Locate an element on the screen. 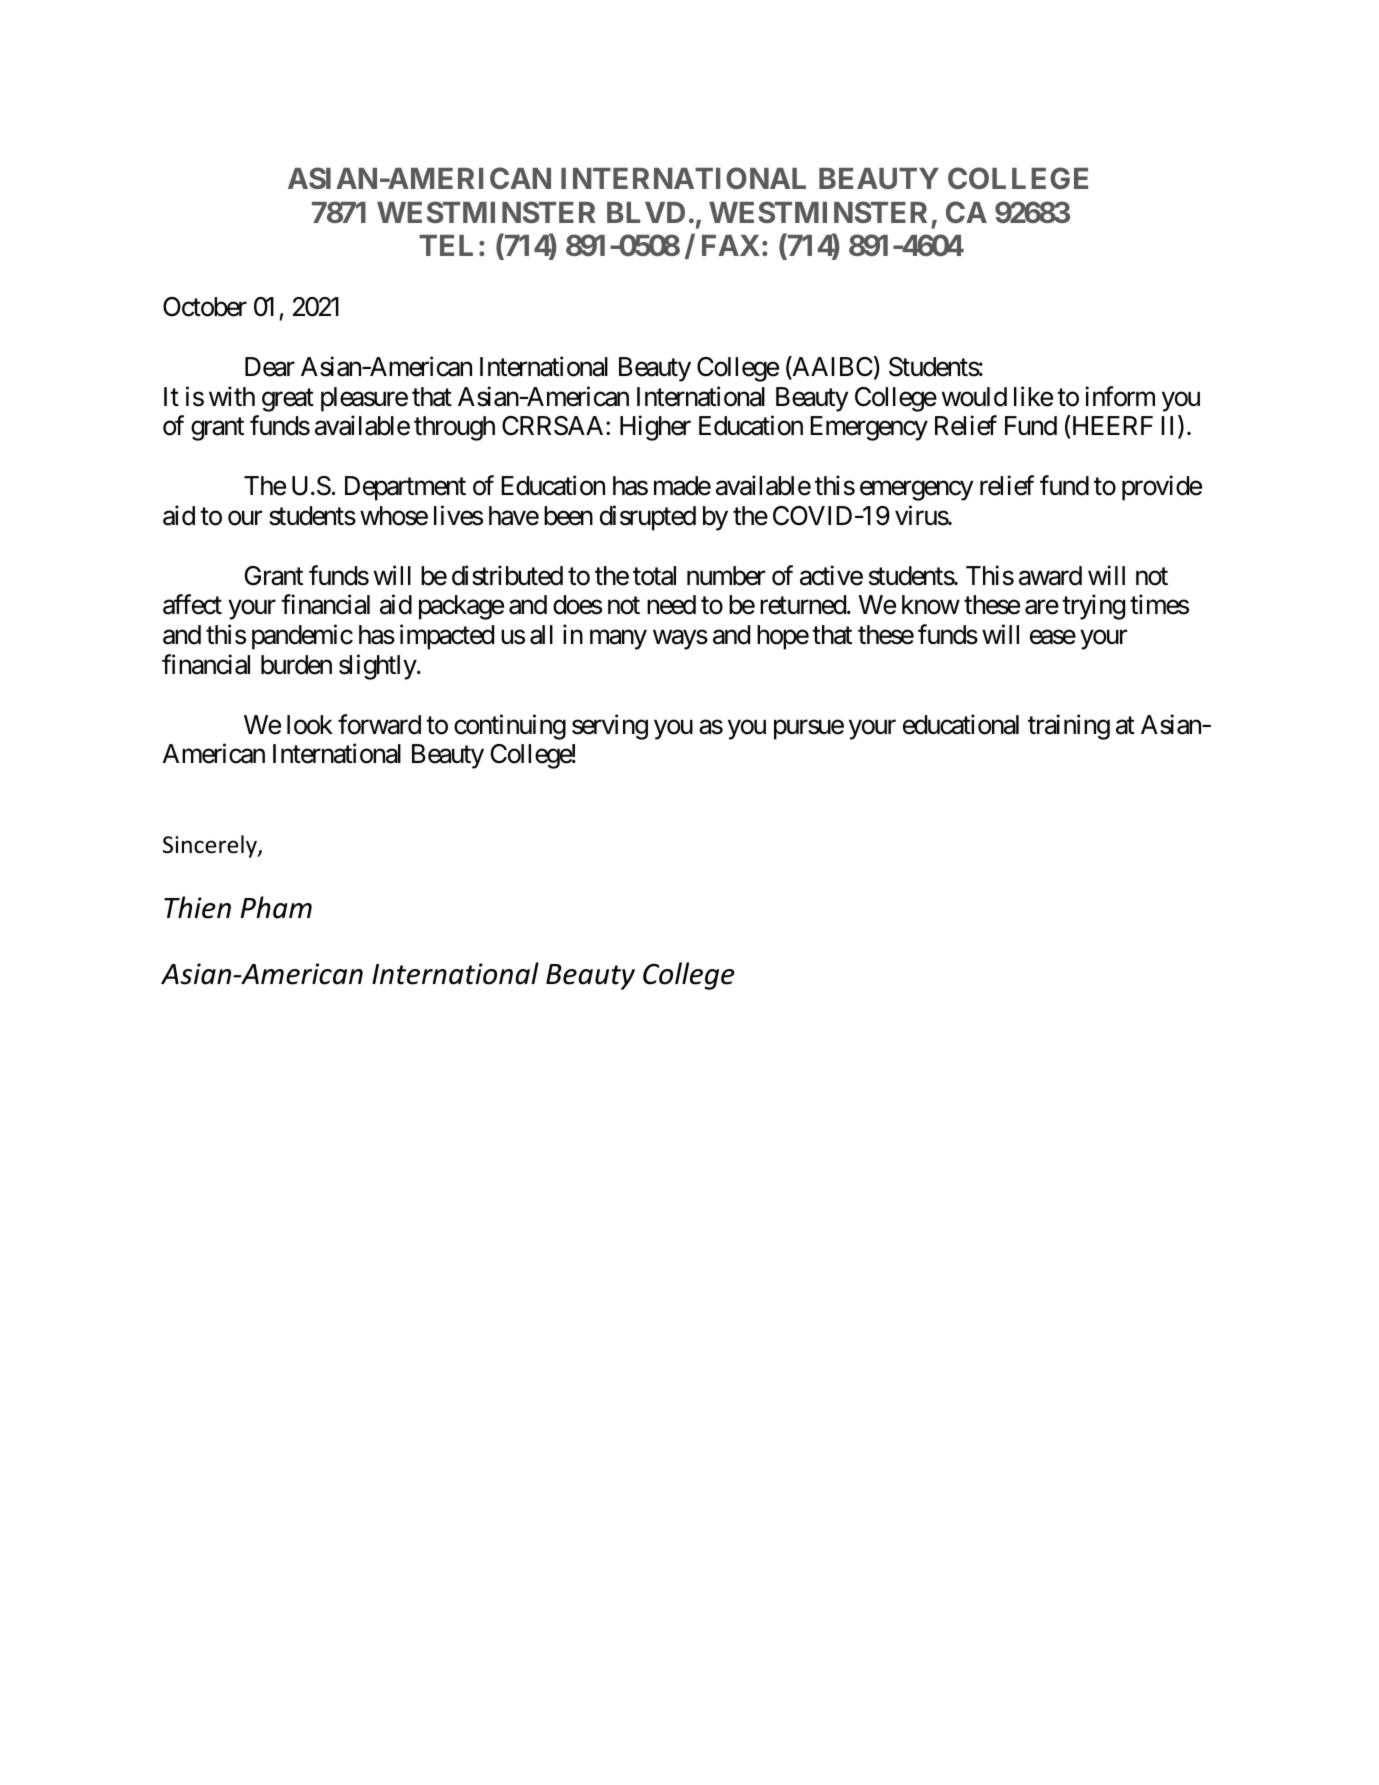 The image size is (1379, 1785). FAX is located at coordinates (731, 245).
